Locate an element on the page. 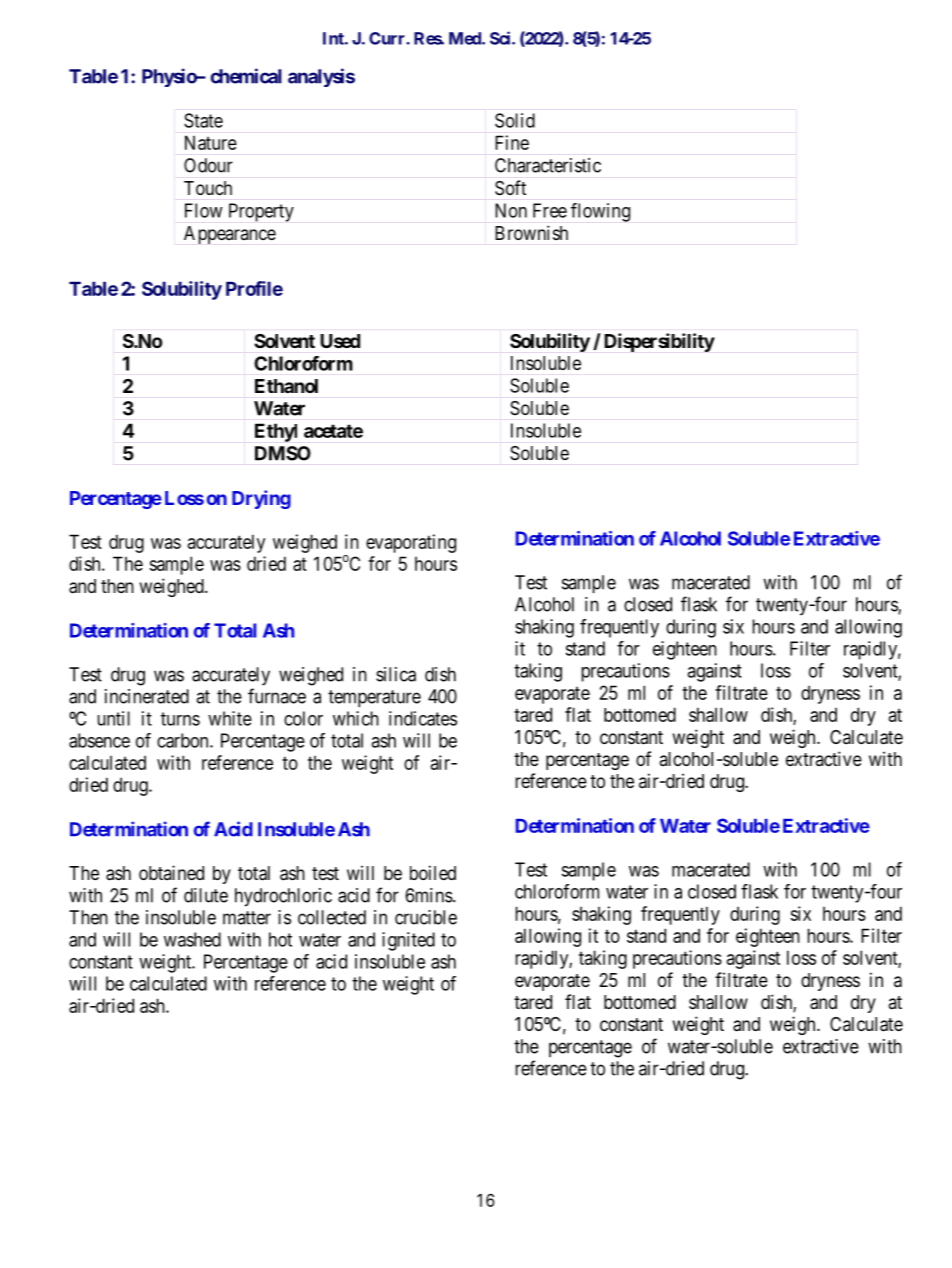 This document has height=1268, width=952. Used is located at coordinates (340, 341).
